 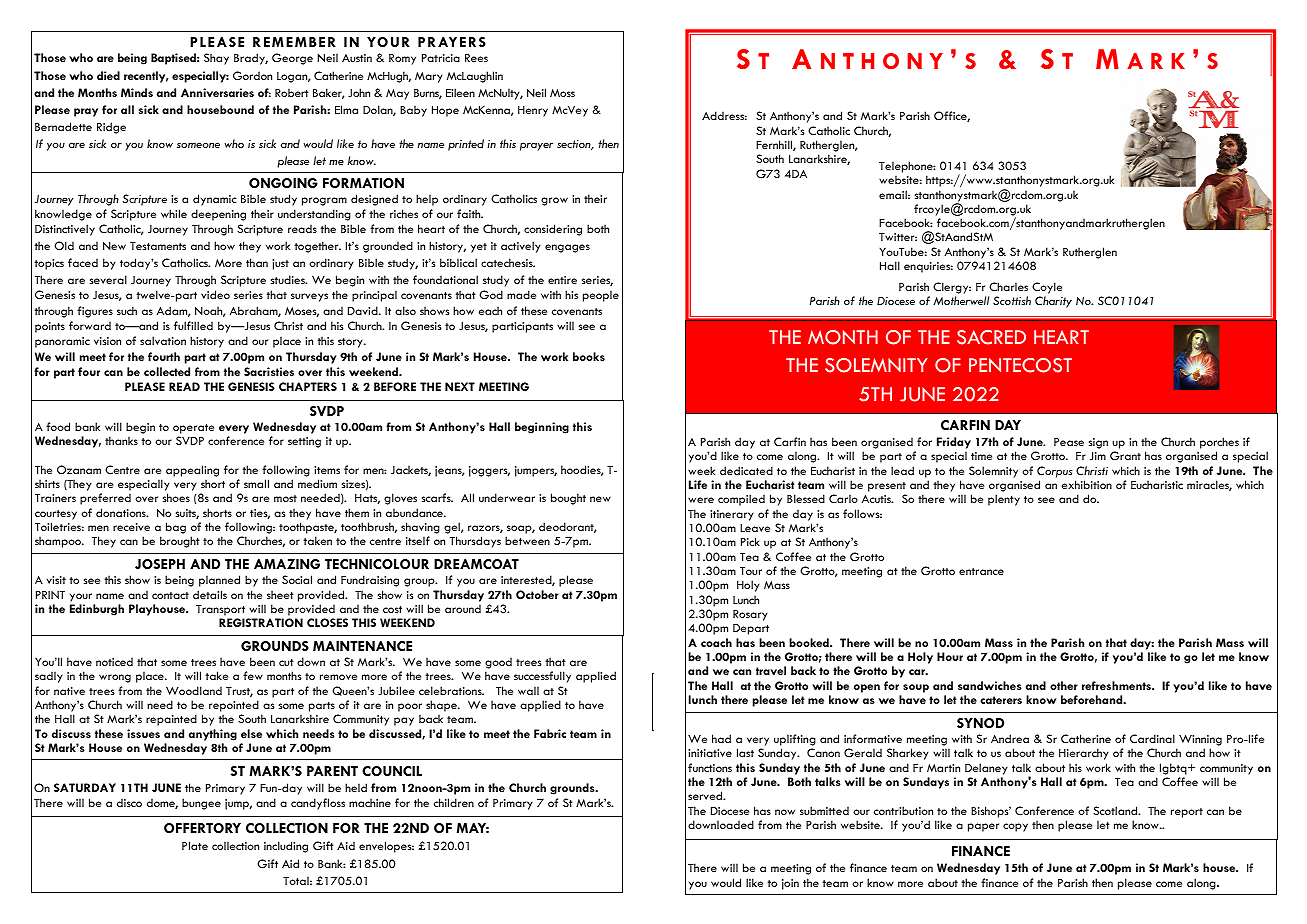 I want to click on Anniversaries, so click(x=217, y=92).
